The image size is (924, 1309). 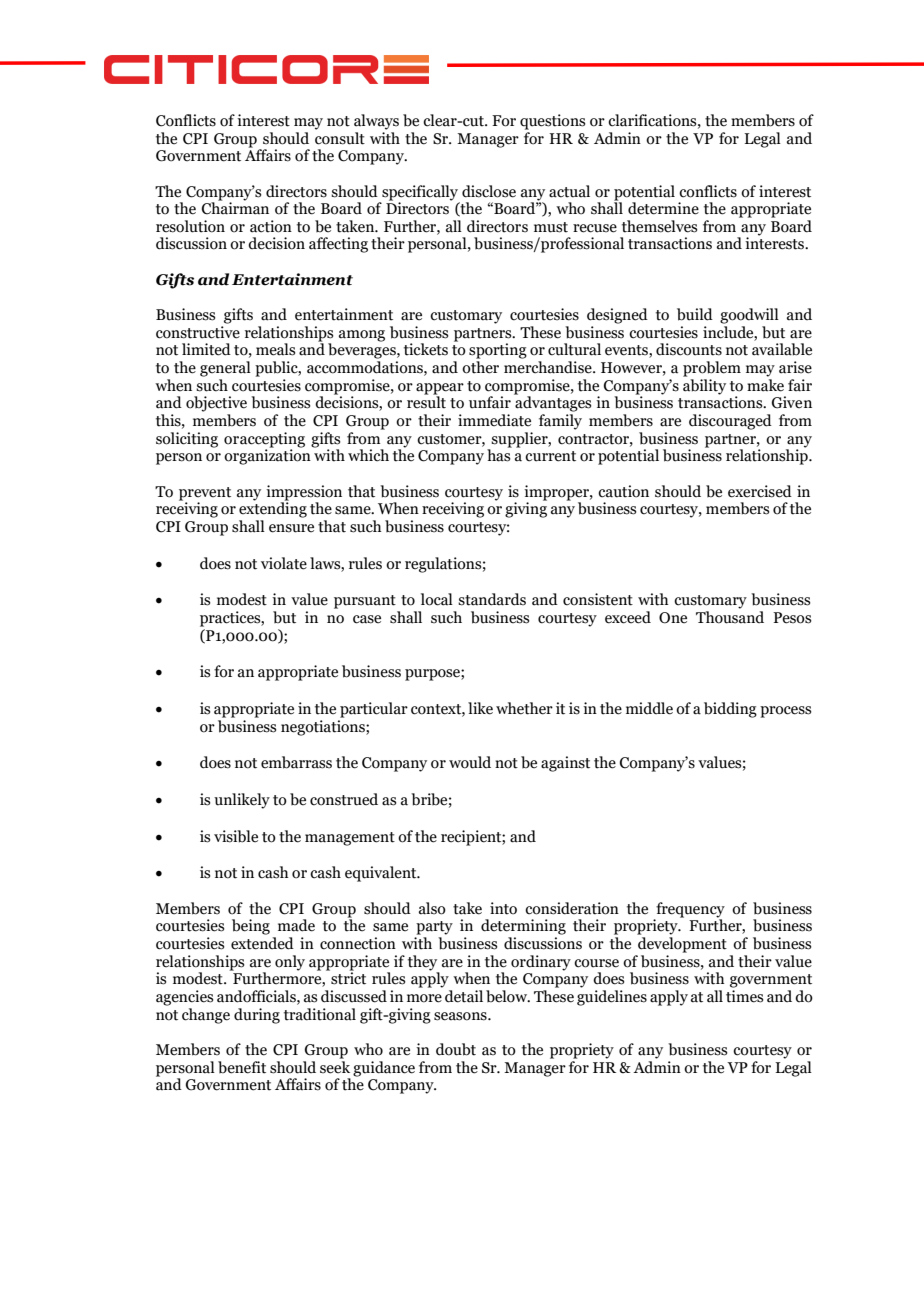 I want to click on would, so click(x=470, y=762).
